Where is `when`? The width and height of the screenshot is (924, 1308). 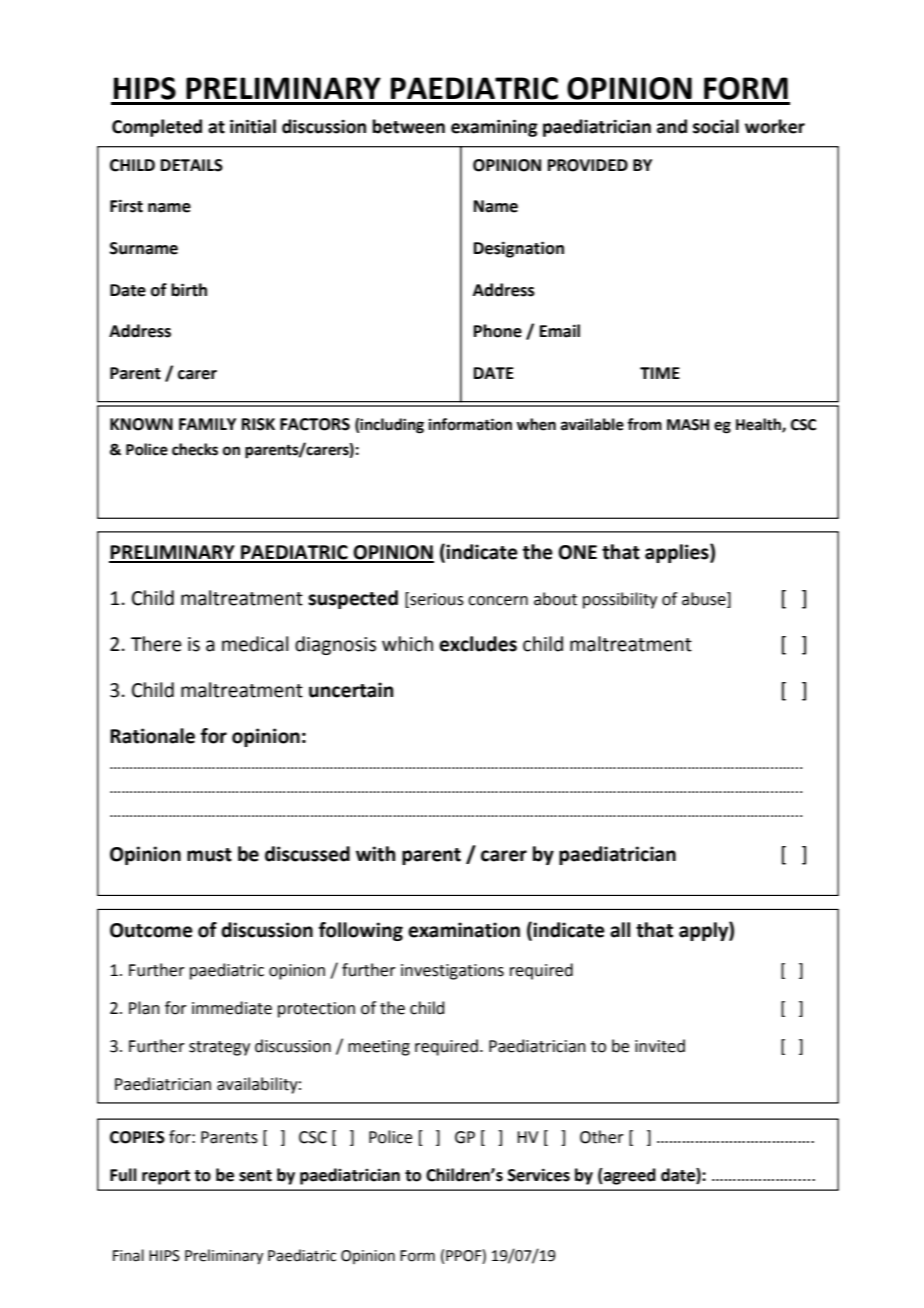
when is located at coordinates (536, 424).
